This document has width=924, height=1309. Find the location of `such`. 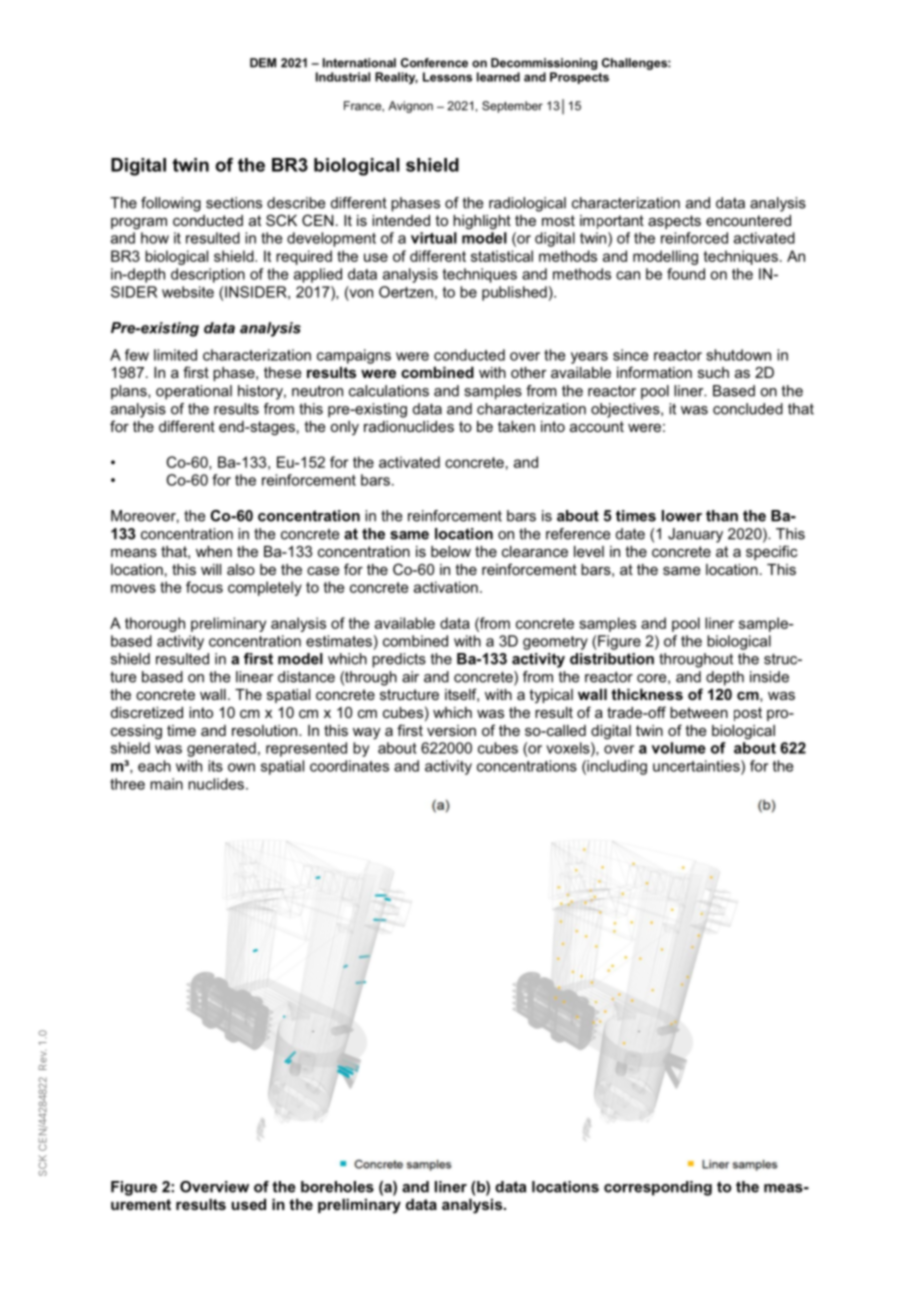

such is located at coordinates (713, 372).
